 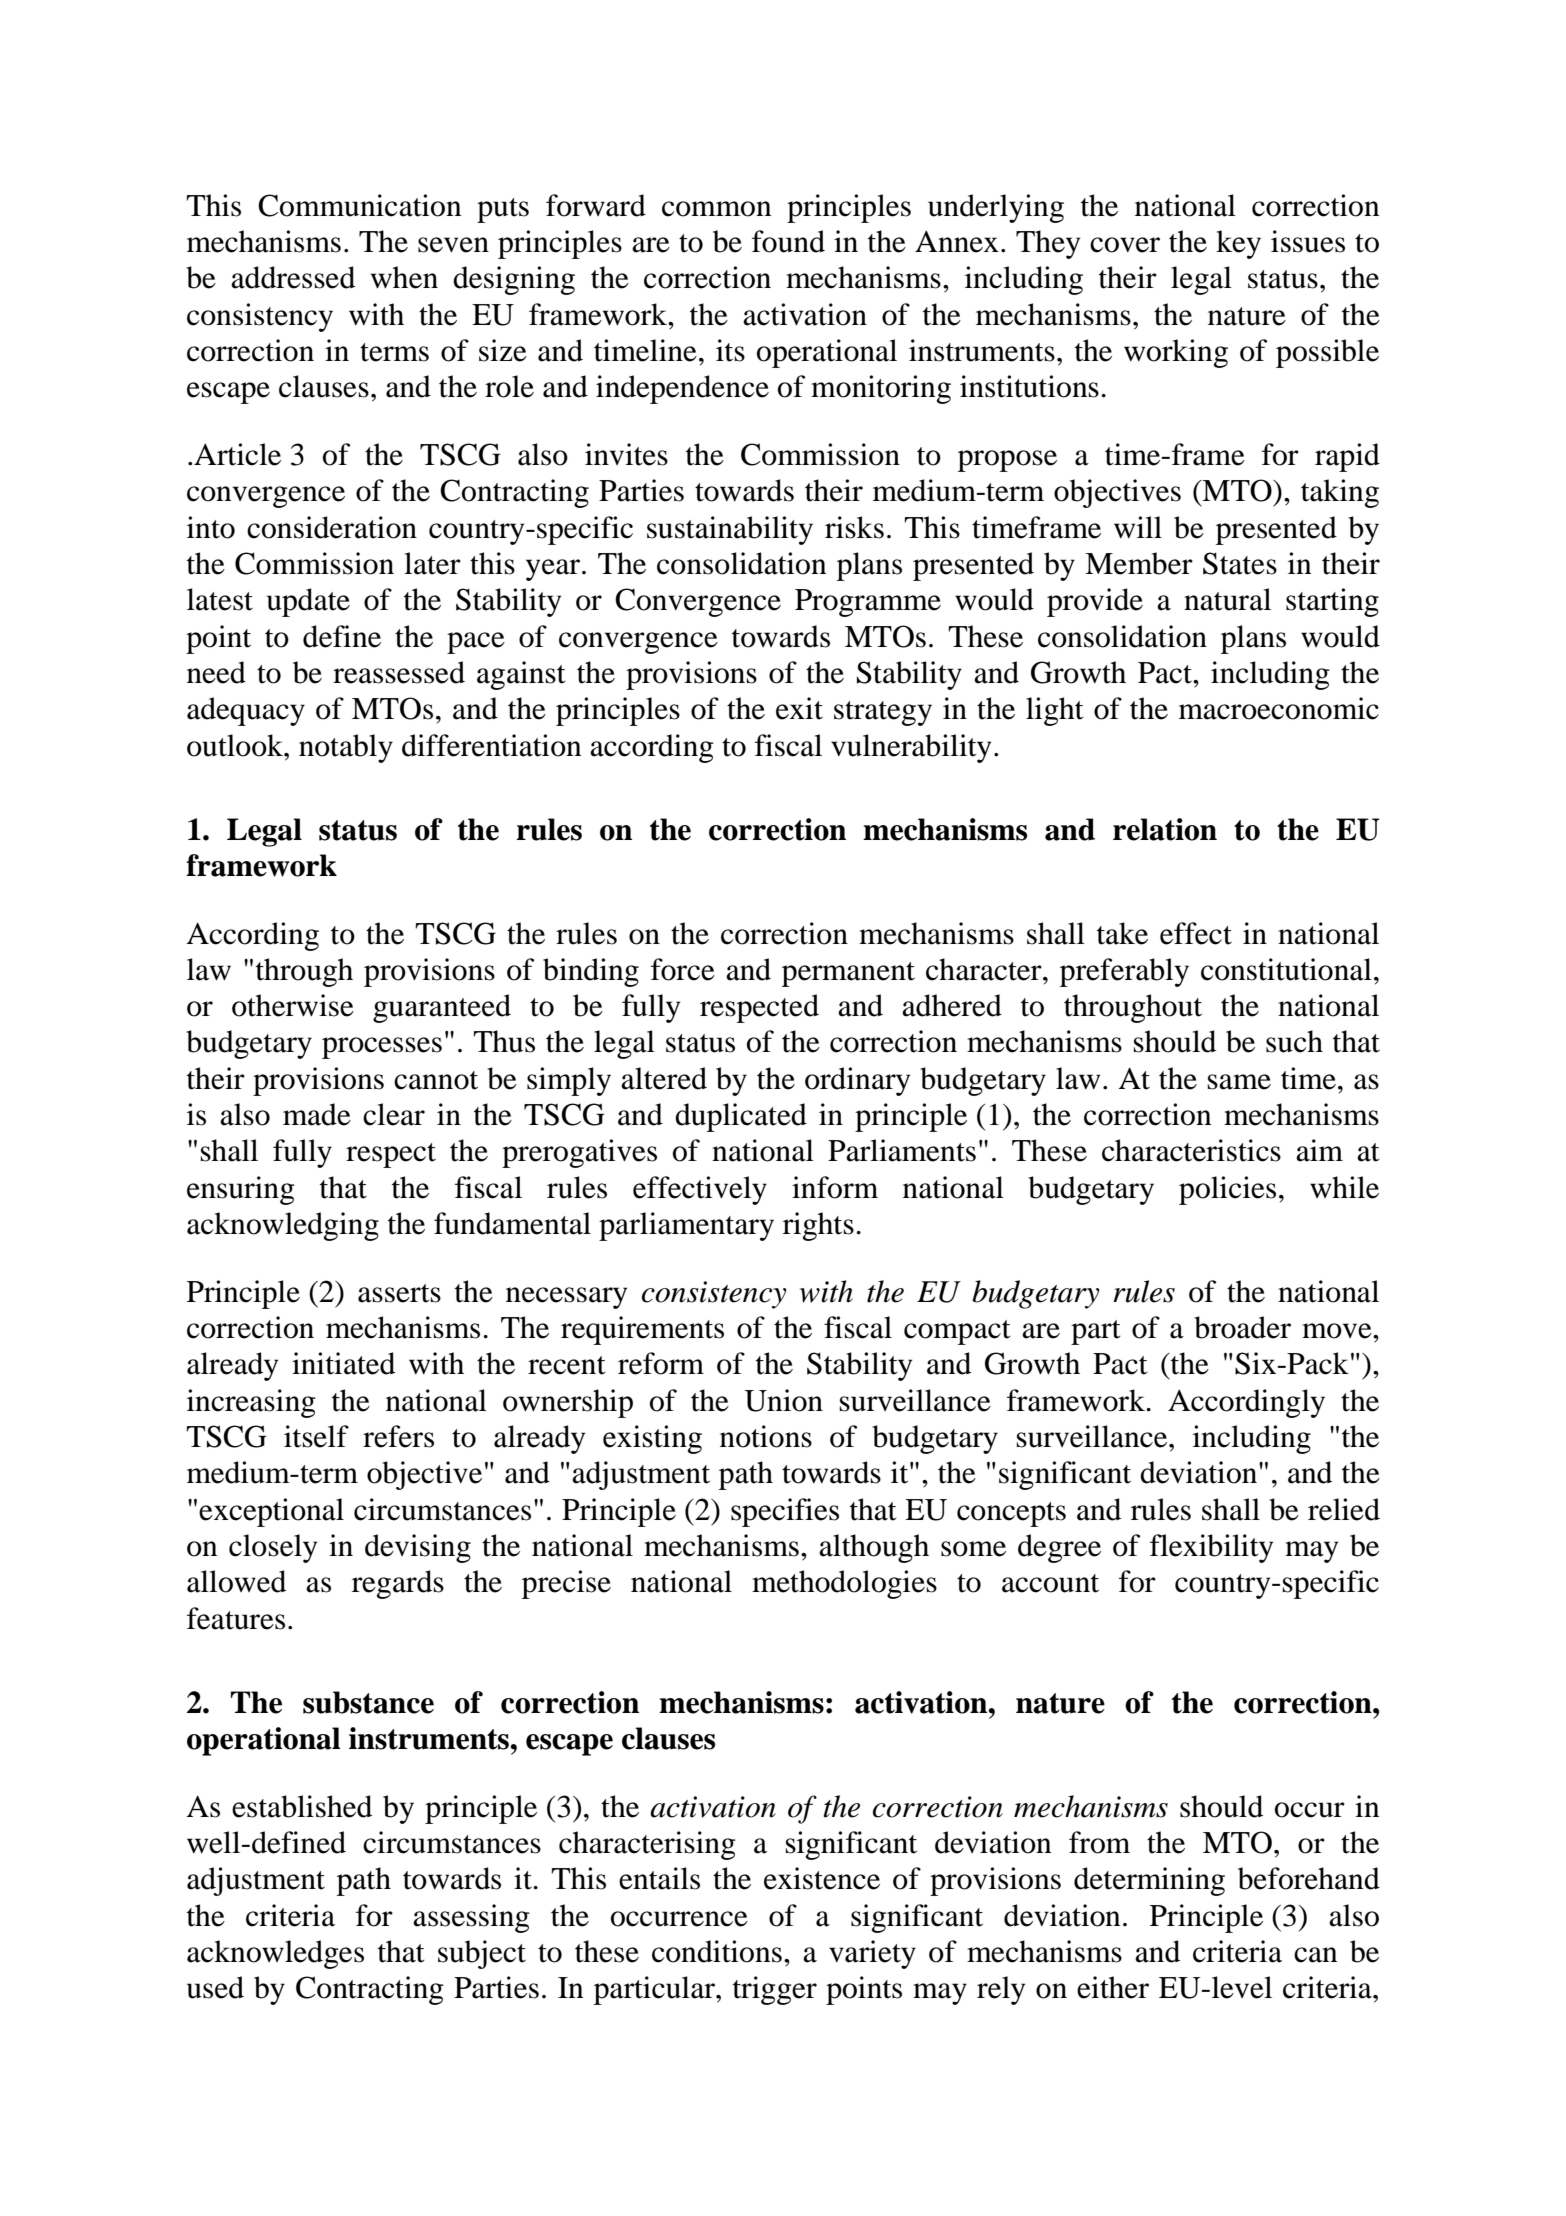 What do you see at coordinates (741, 1117) in the image?
I see `duplicated` at bounding box center [741, 1117].
